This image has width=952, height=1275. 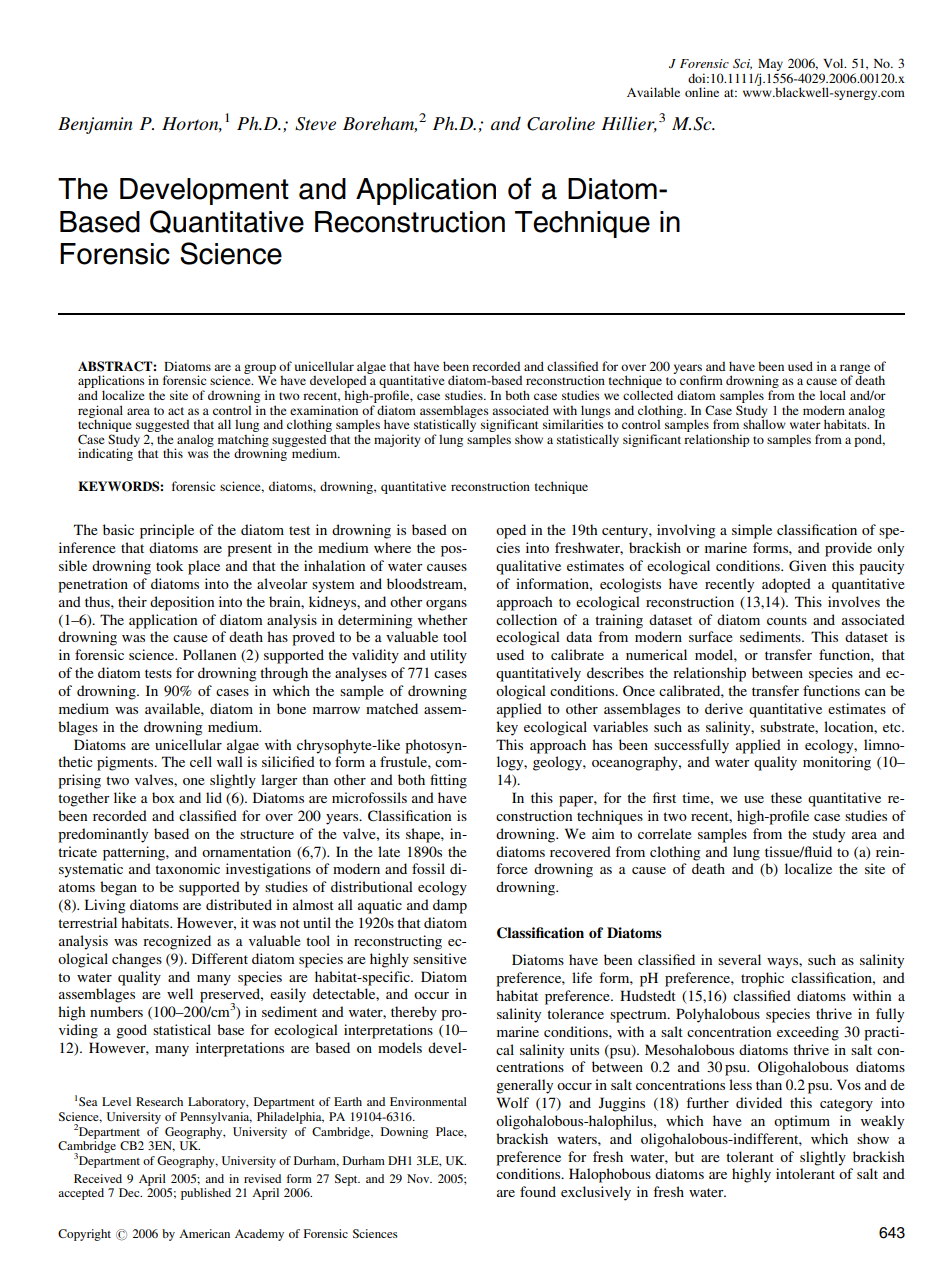 I want to click on Benjamin, so click(x=95, y=125).
